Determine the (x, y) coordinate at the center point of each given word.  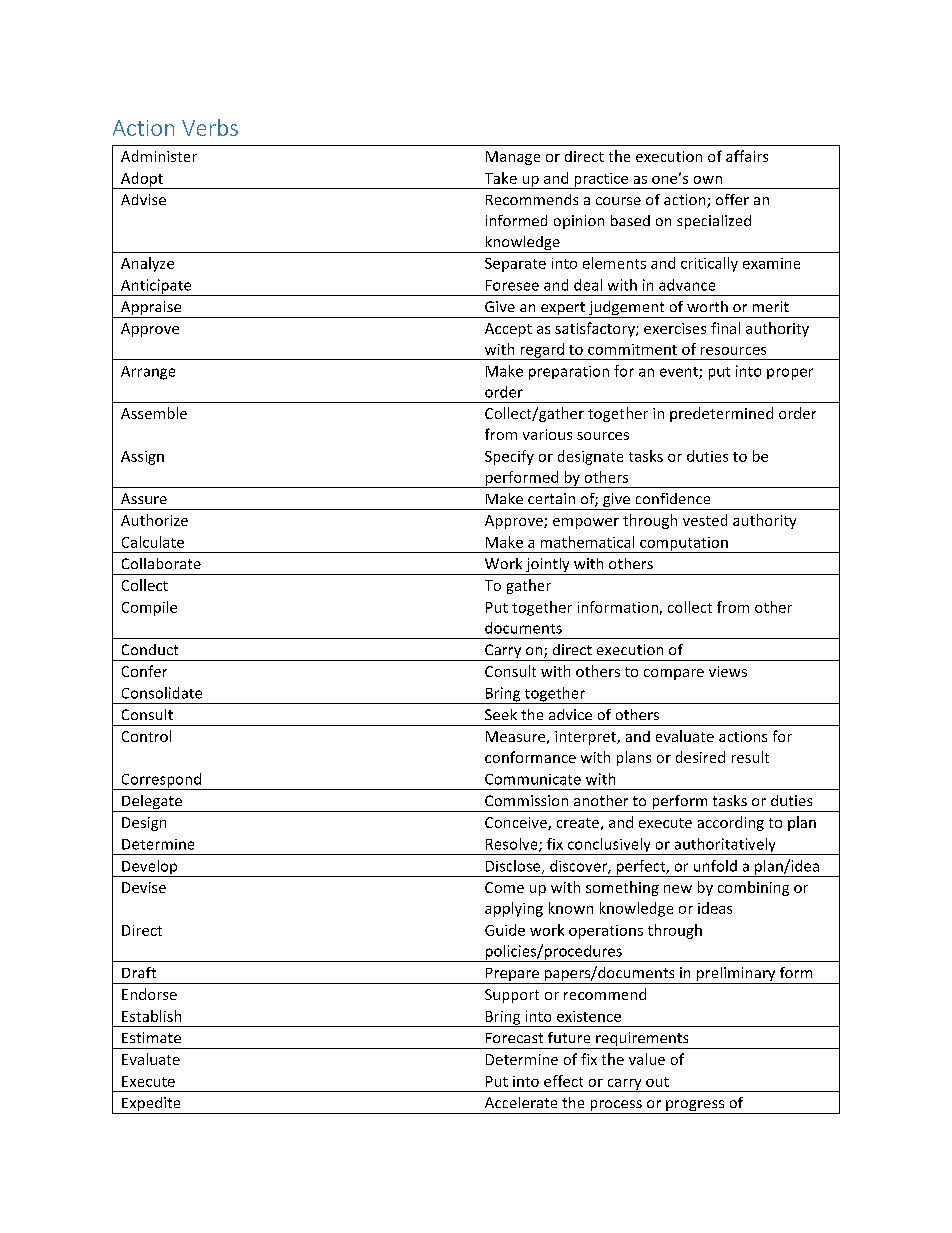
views (728, 671)
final (725, 328)
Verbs (210, 127)
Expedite (151, 1105)
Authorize (154, 520)
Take (501, 178)
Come (504, 887)
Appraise (151, 309)
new (678, 889)
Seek (501, 714)
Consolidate (162, 693)
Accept (508, 330)
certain (551, 498)
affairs (747, 156)
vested (705, 520)
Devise (144, 887)
